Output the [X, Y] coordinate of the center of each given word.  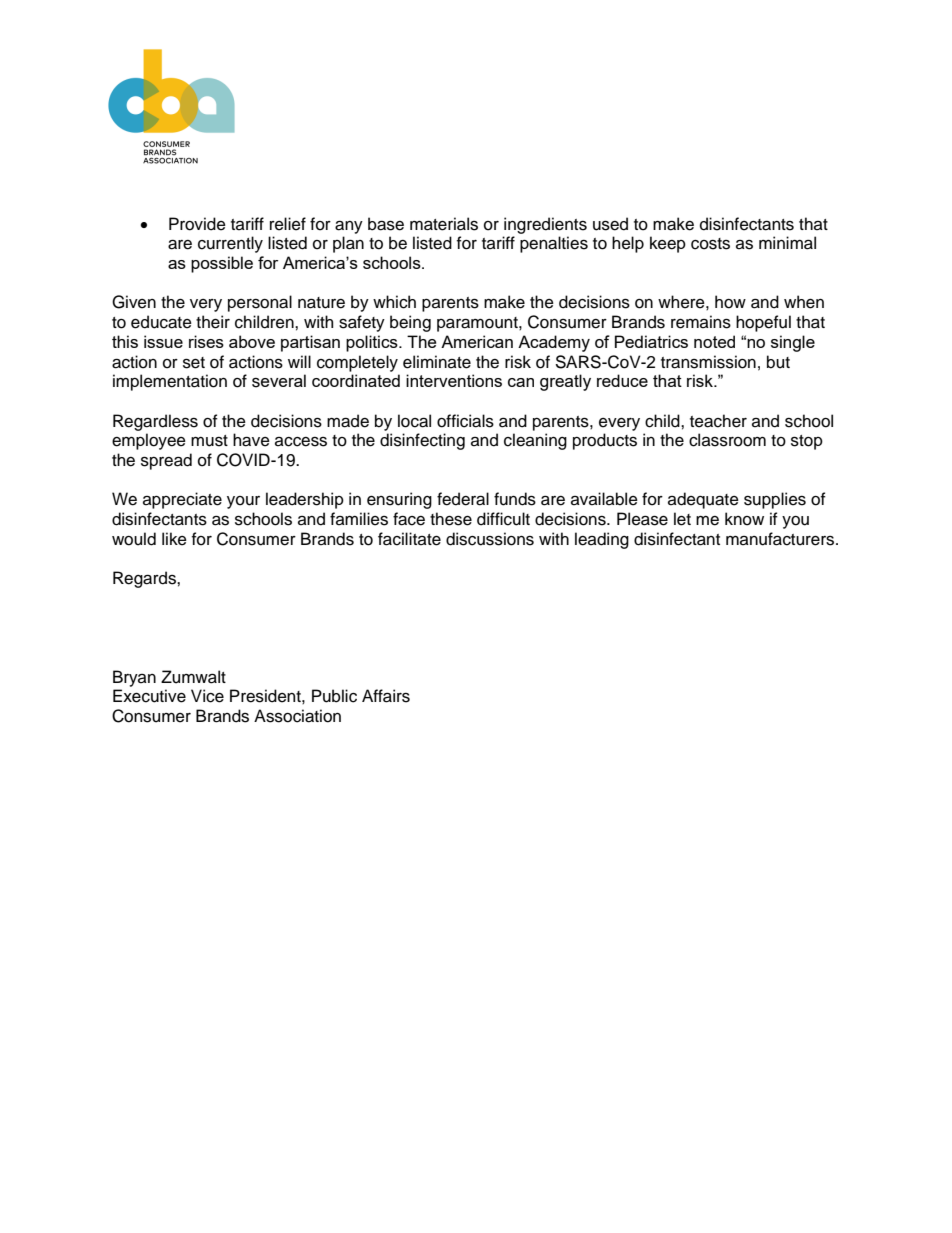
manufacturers [781, 539]
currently [230, 244]
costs [710, 244]
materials [444, 224]
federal [463, 499]
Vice [207, 696]
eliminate [437, 362]
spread [166, 461]
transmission [708, 362]
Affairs [386, 696]
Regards [145, 579]
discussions [490, 539]
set [194, 363]
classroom [727, 440]
